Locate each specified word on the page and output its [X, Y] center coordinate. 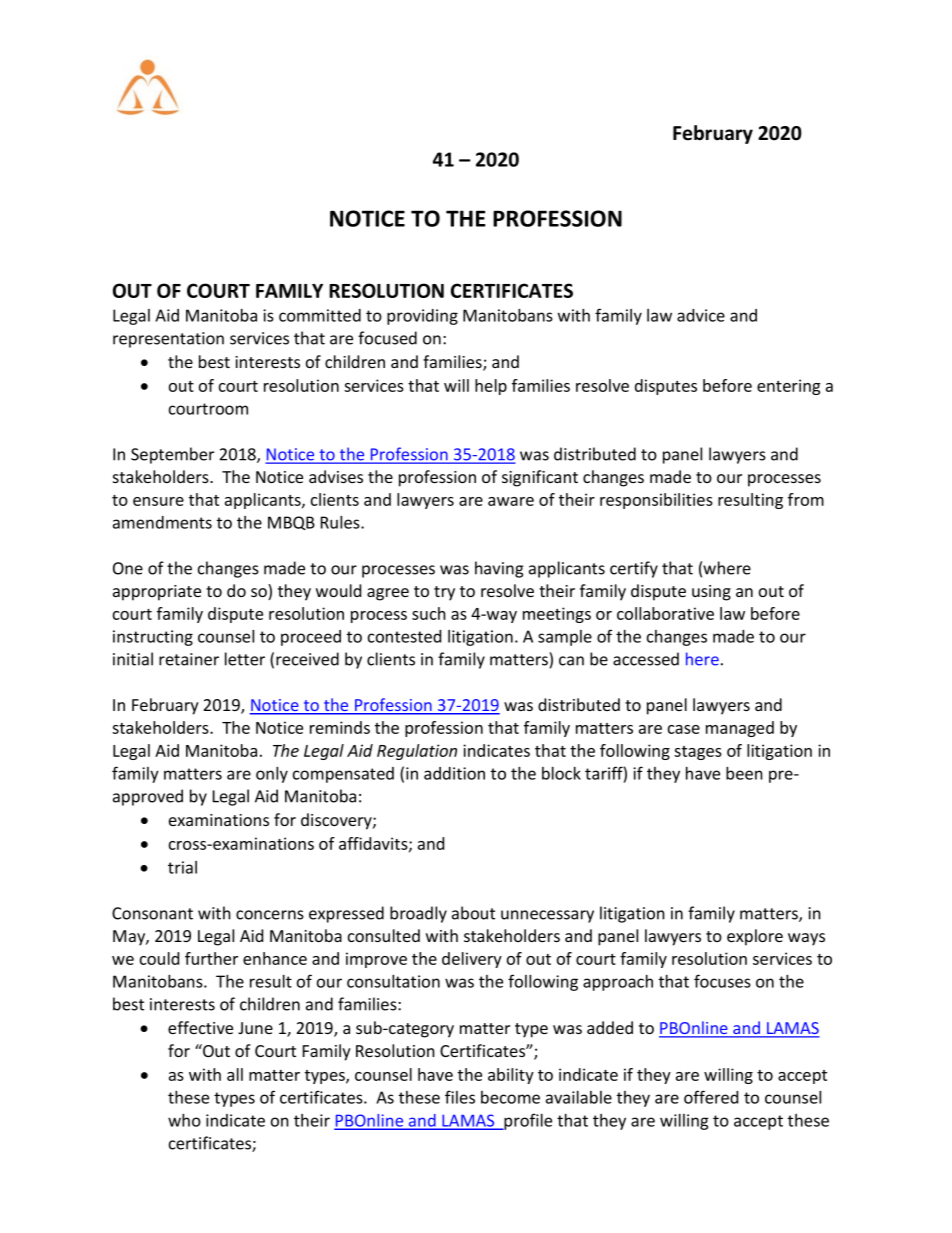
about [473, 913]
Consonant [152, 913]
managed [740, 729]
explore [755, 937]
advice [701, 315]
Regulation [417, 752]
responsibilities [656, 501]
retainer [189, 659]
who [184, 1120]
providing [422, 317]
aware [511, 501]
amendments [162, 522]
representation [168, 340]
